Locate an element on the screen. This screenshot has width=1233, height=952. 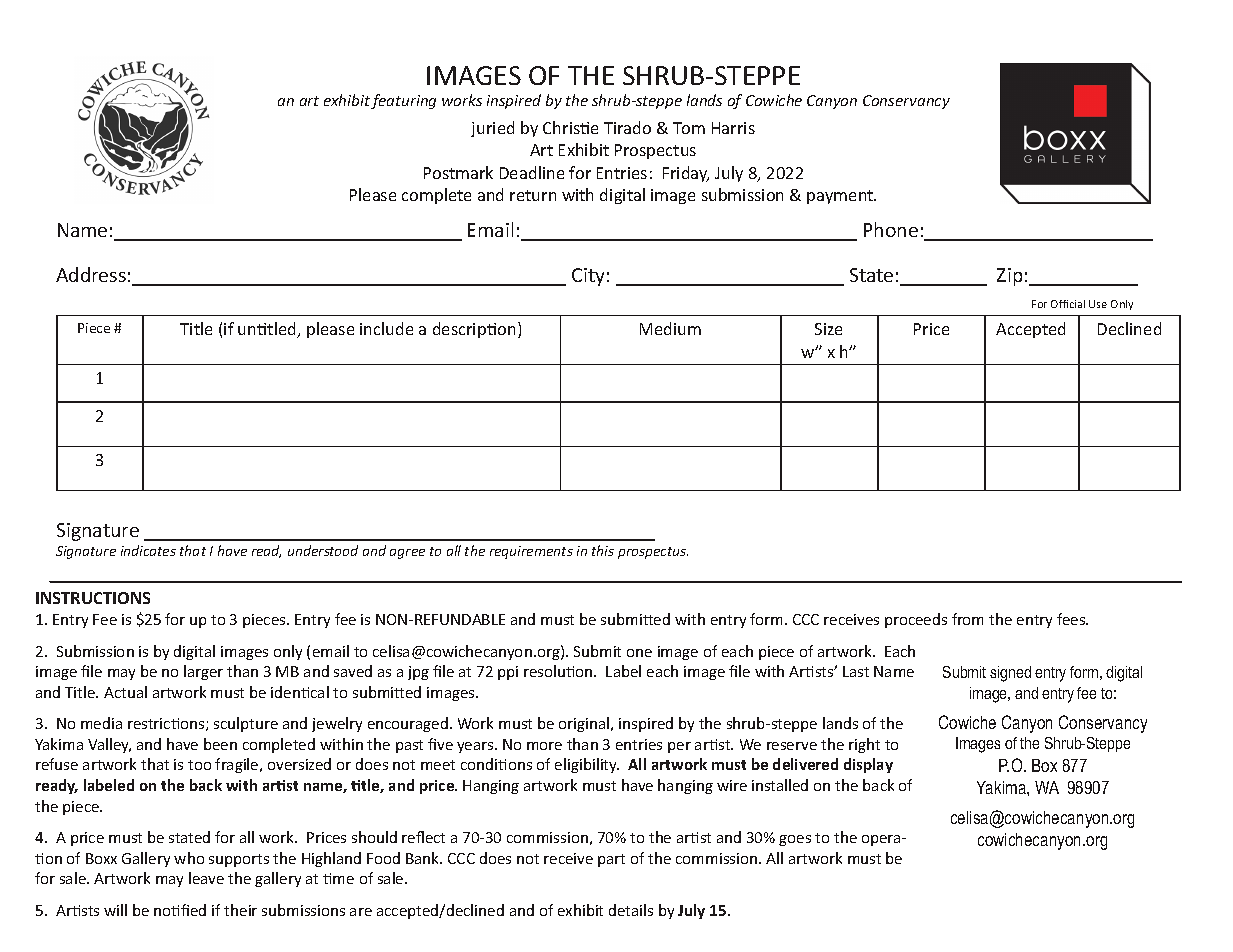
leave is located at coordinates (206, 878).
